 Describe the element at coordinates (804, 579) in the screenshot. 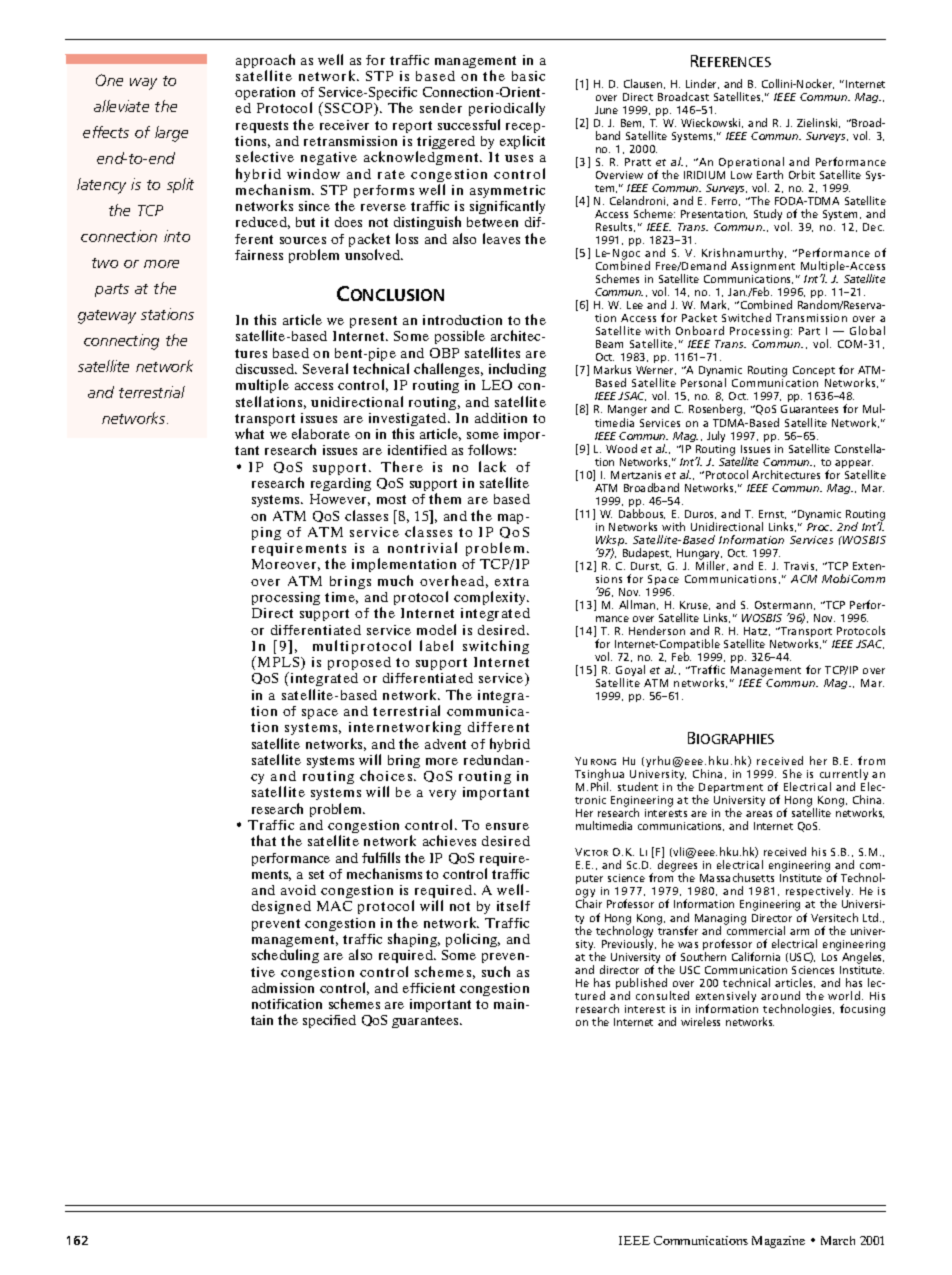

I see `ACM` at that location.
